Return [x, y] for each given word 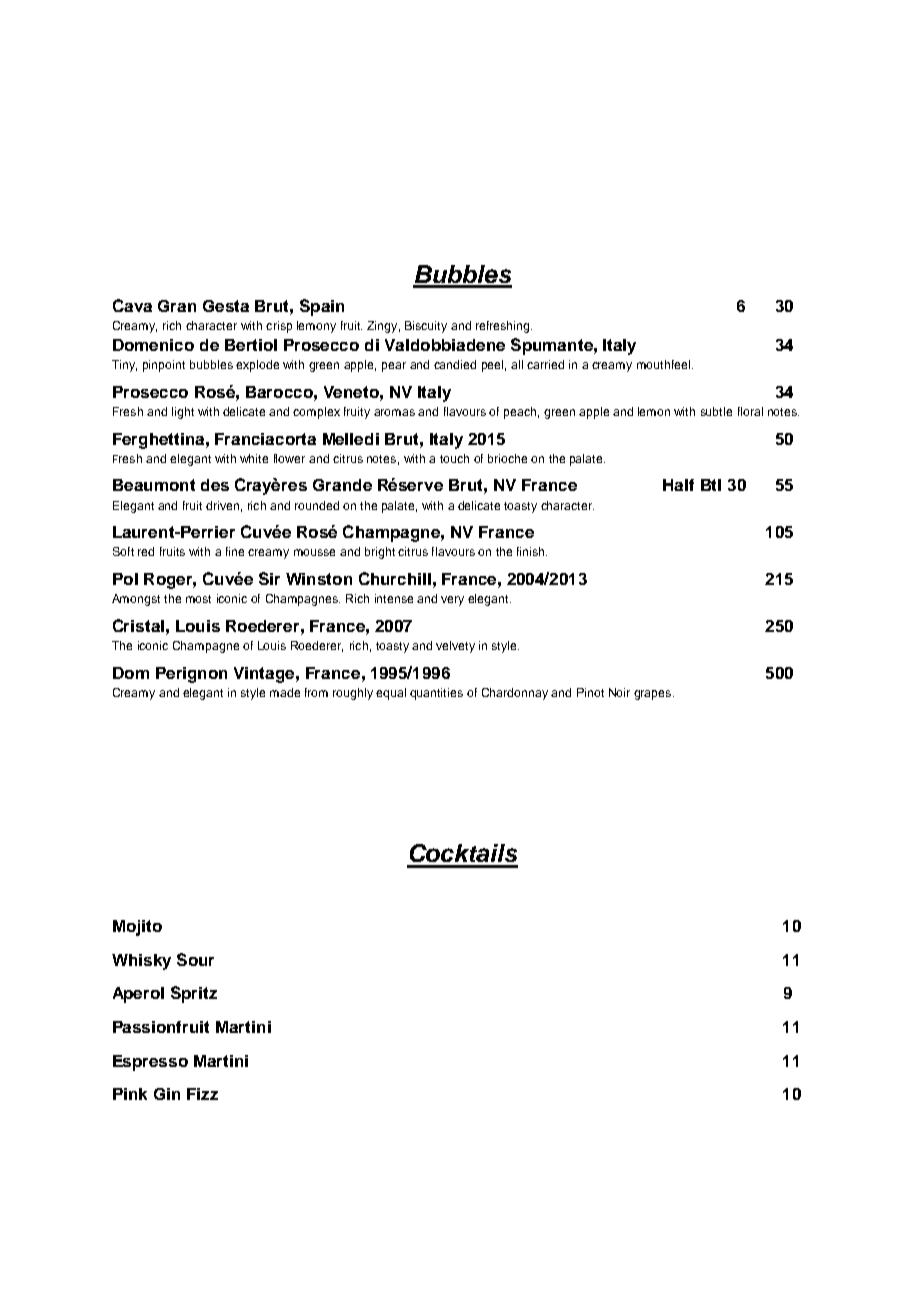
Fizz [202, 1094]
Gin [167, 1094]
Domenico [153, 345]
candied [455, 364]
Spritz [194, 994]
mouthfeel [663, 364]
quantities [436, 694]
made [285, 692]
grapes [654, 695]
